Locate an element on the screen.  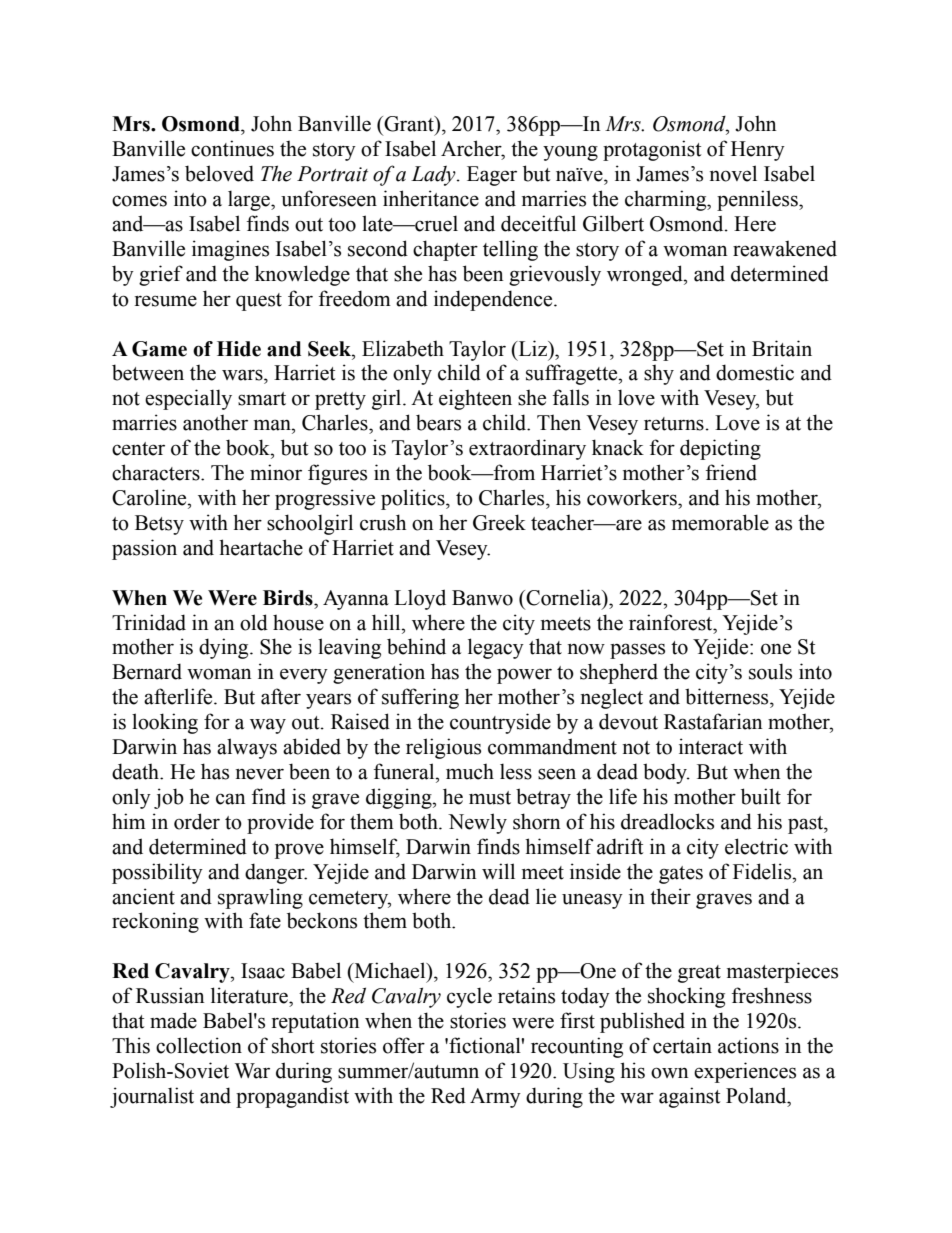
much is located at coordinates (470, 771).
